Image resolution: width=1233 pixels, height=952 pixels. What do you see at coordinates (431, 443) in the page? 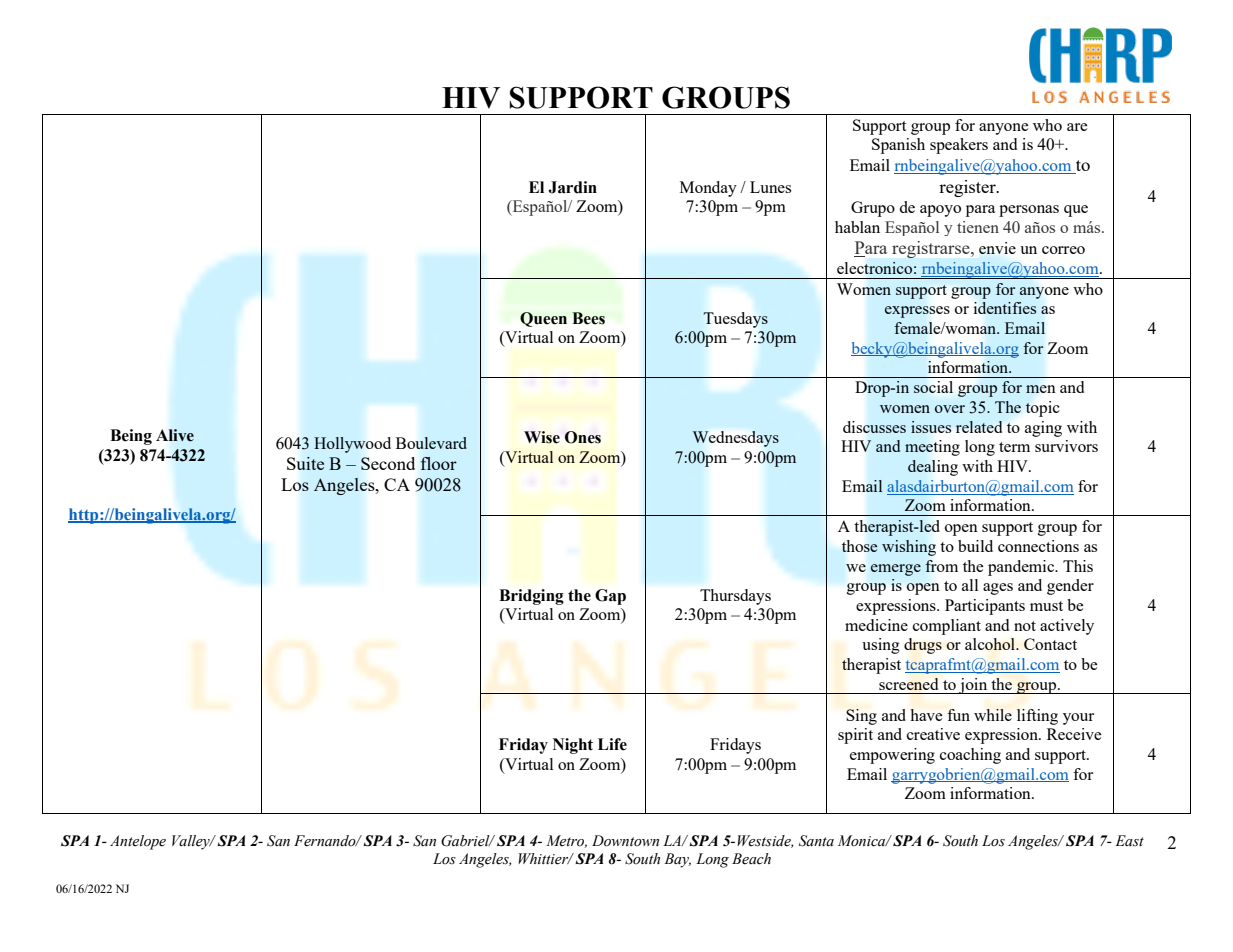
I see `Boulevard` at bounding box center [431, 443].
